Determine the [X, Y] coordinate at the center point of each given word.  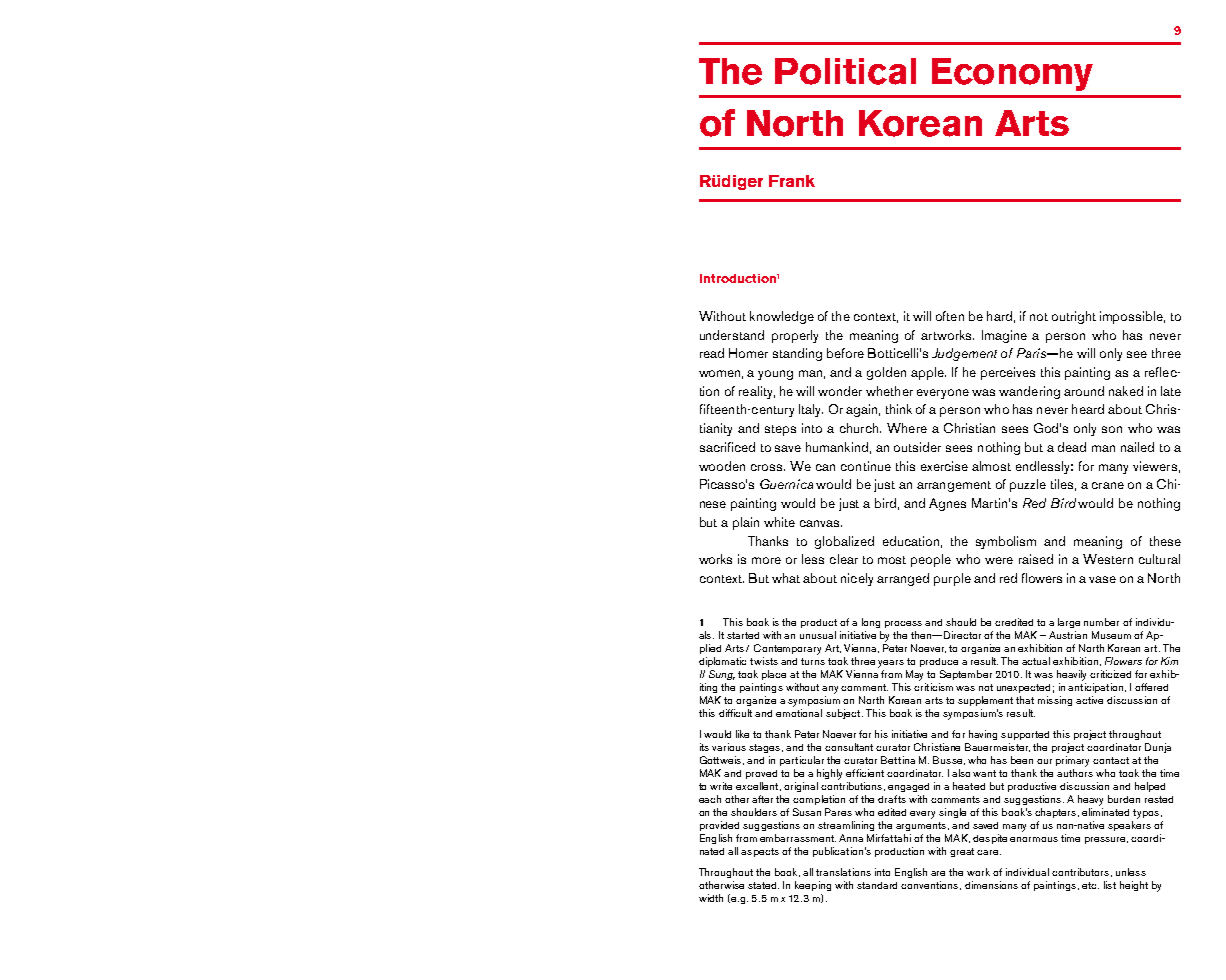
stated [763, 885]
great [962, 852]
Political [845, 71]
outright [1074, 317]
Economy [1012, 74]
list [1110, 885]
